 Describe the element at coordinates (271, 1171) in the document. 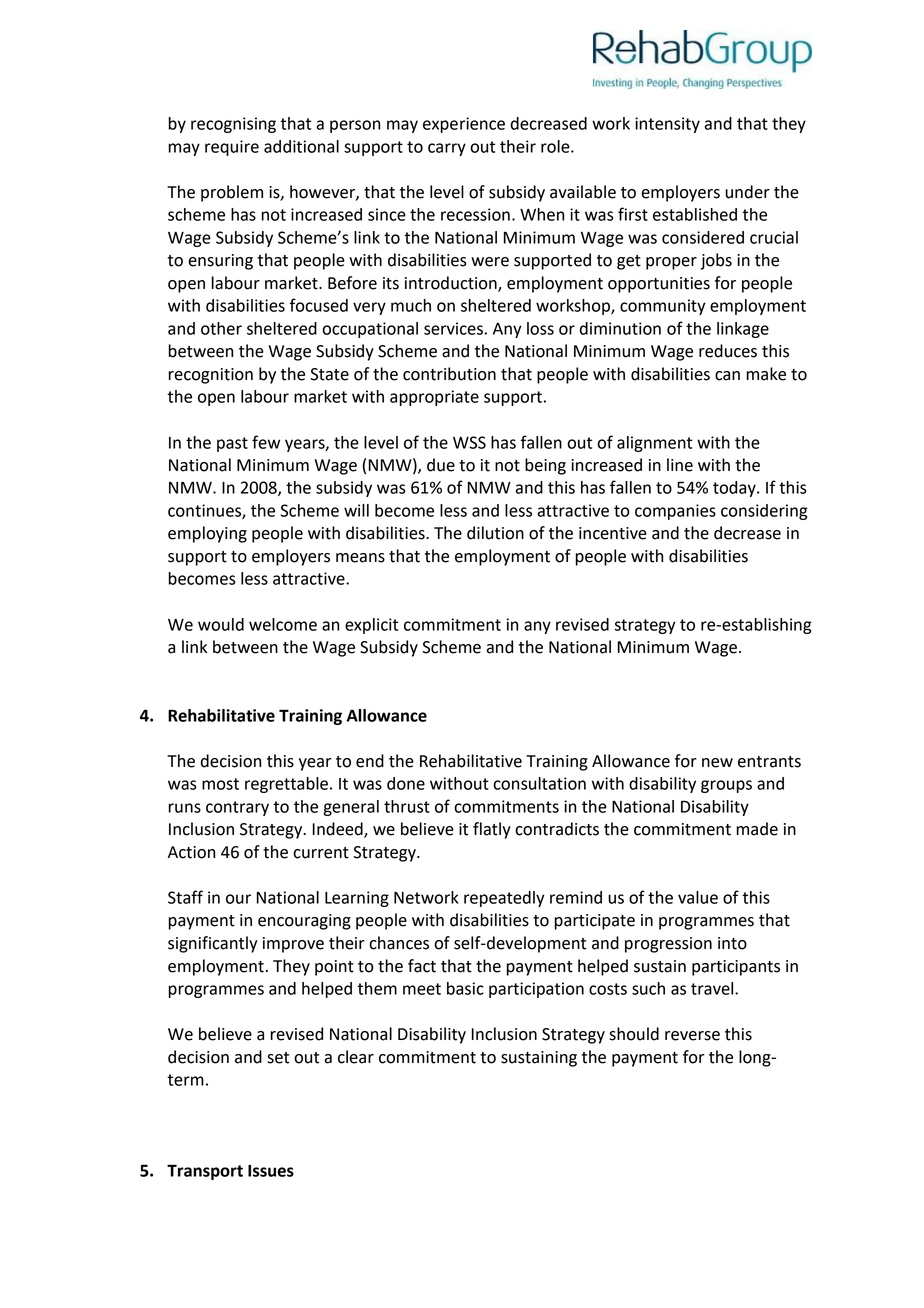

I see `Issues` at that location.
